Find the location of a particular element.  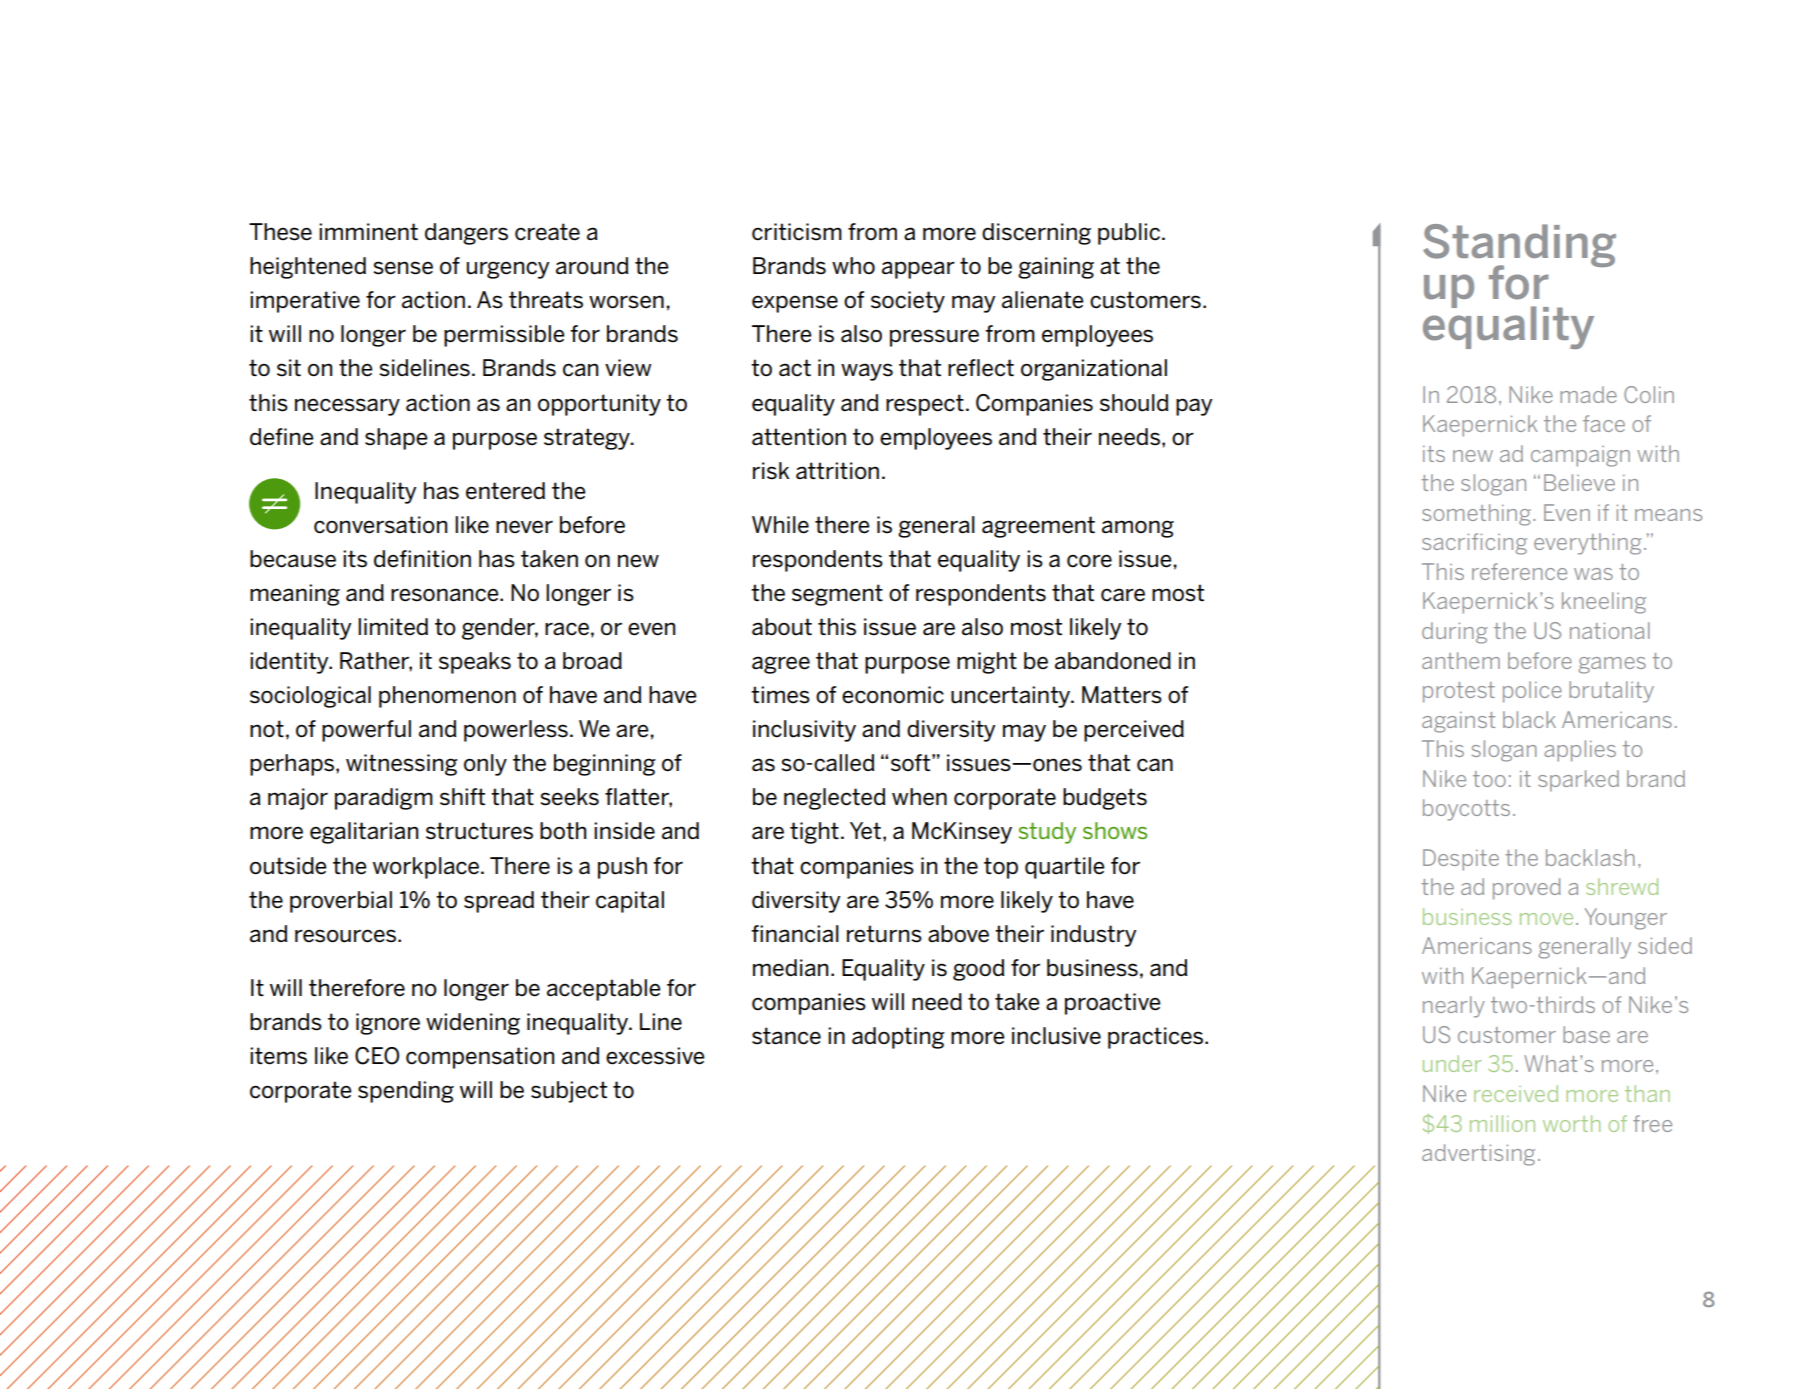

sense is located at coordinates (403, 268).
